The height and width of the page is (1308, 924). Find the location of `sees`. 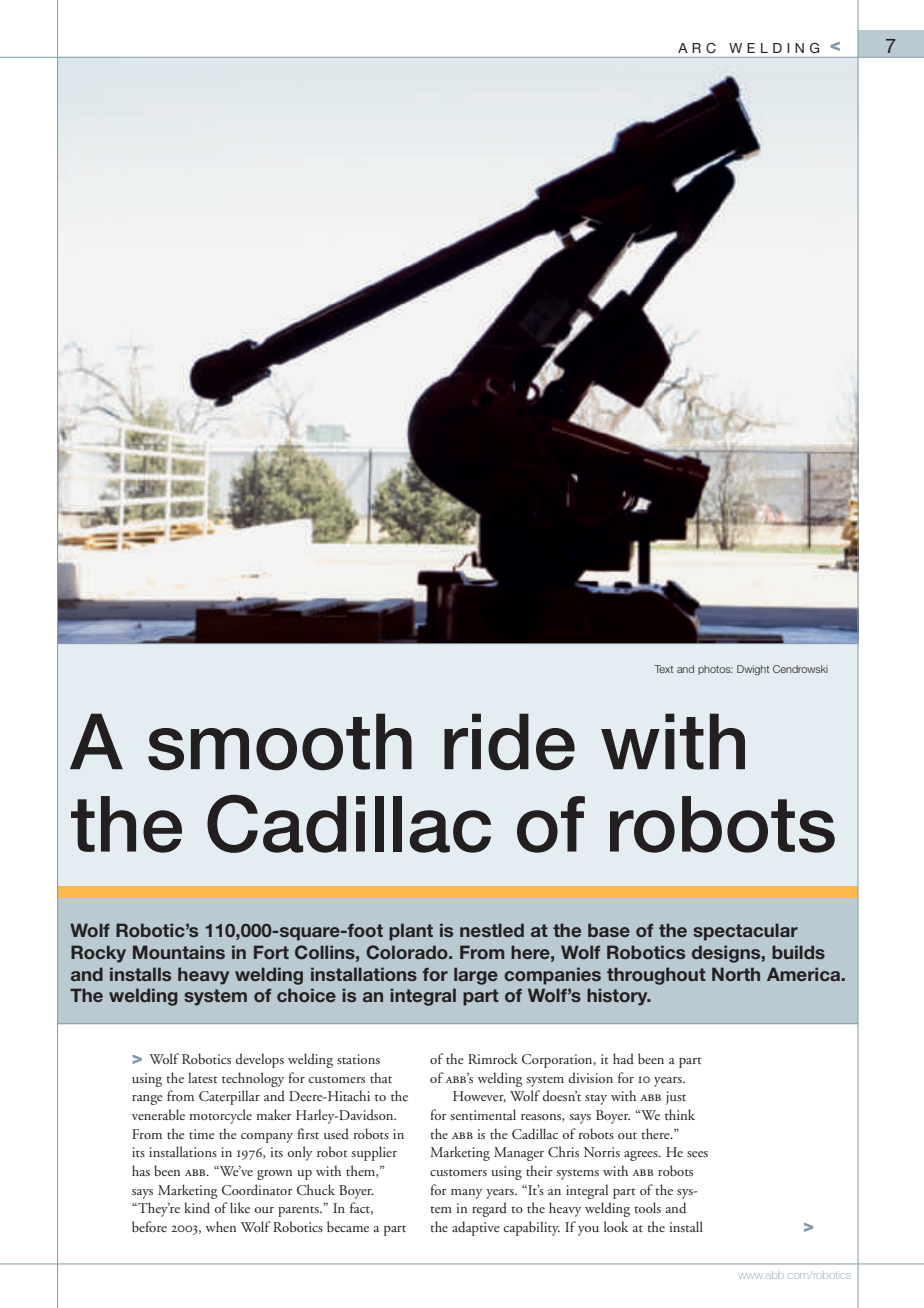

sees is located at coordinates (697, 1154).
